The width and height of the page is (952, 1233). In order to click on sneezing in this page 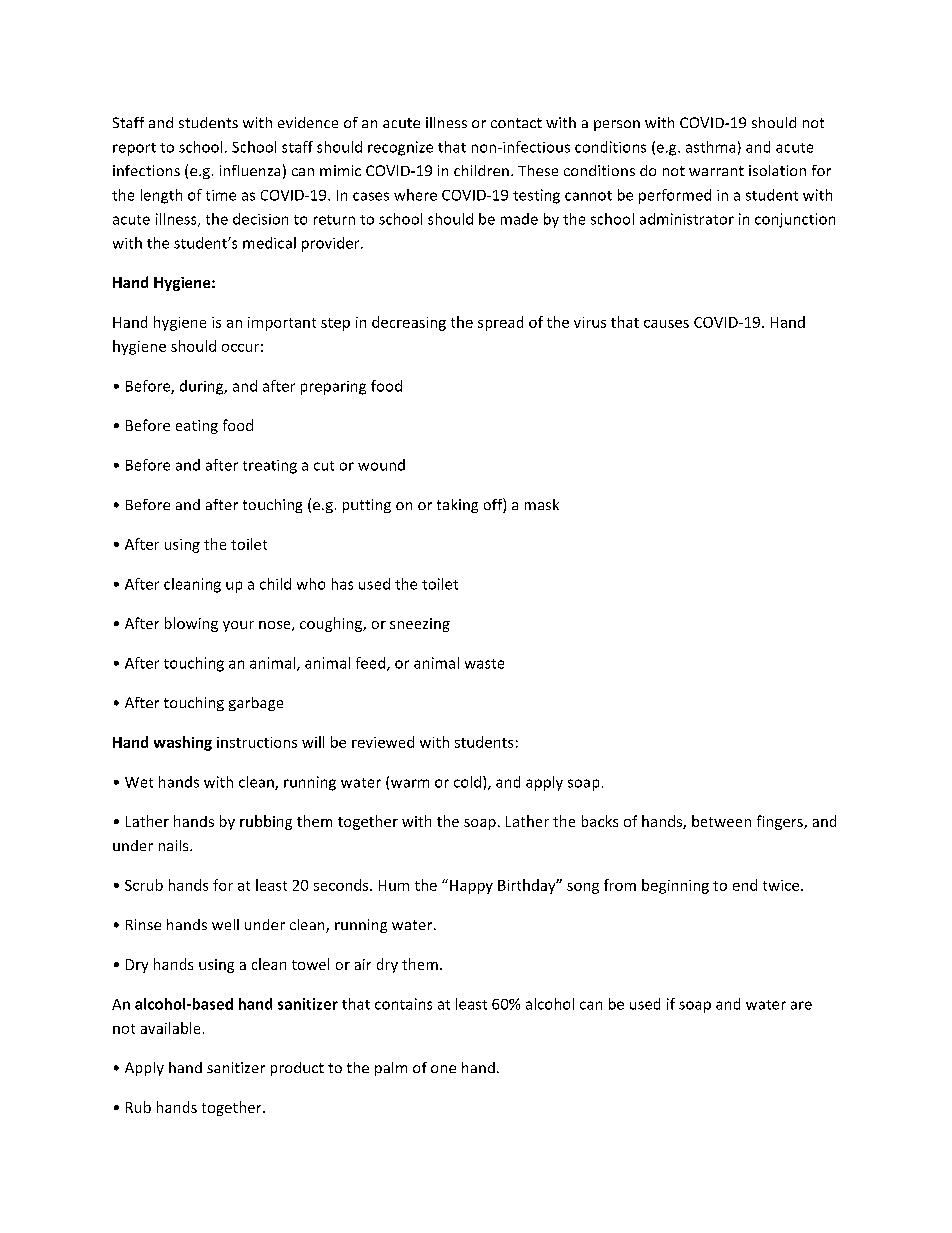, I will do `click(420, 625)`.
